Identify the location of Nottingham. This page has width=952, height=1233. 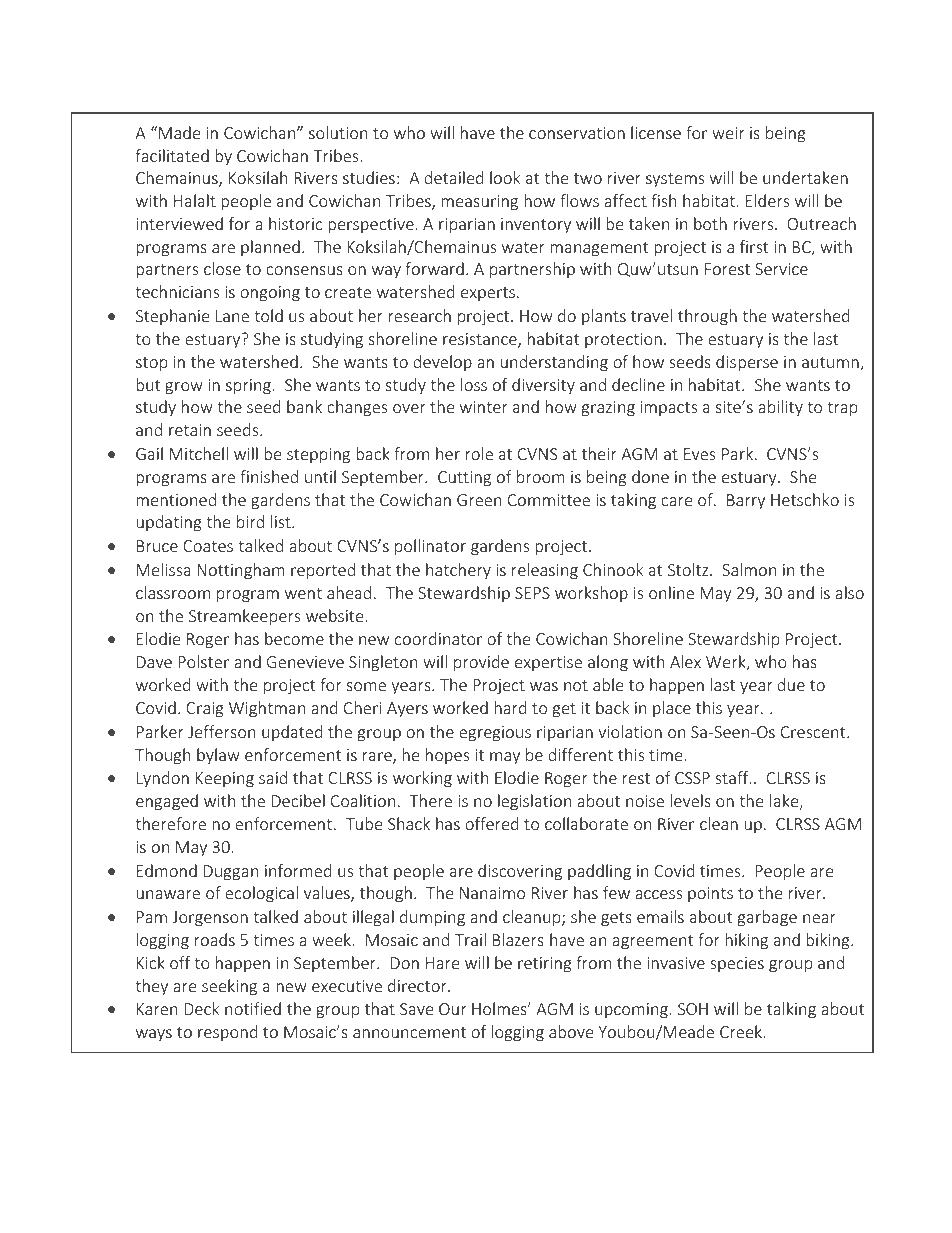
(241, 571).
